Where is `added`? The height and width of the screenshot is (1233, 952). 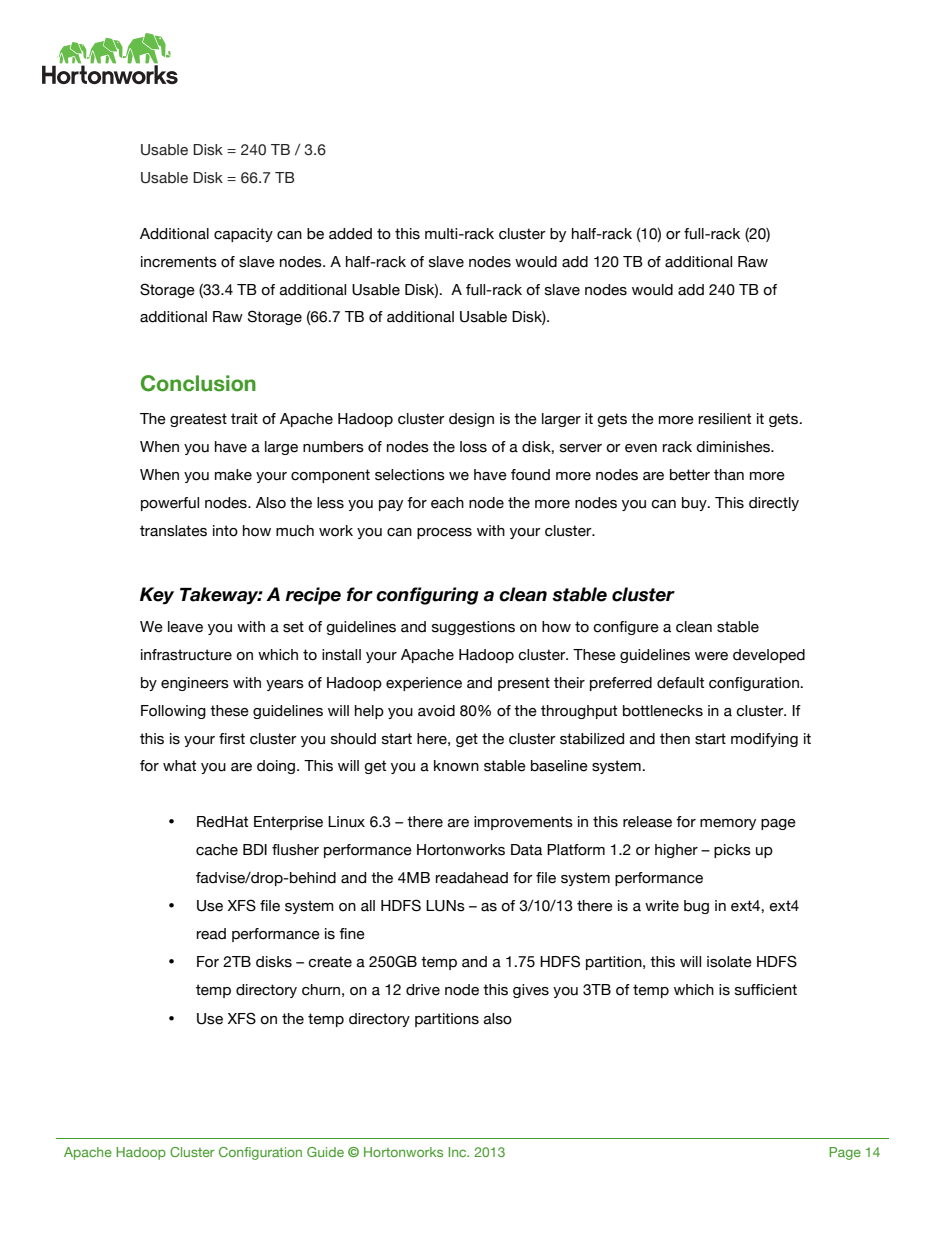
added is located at coordinates (350, 234).
